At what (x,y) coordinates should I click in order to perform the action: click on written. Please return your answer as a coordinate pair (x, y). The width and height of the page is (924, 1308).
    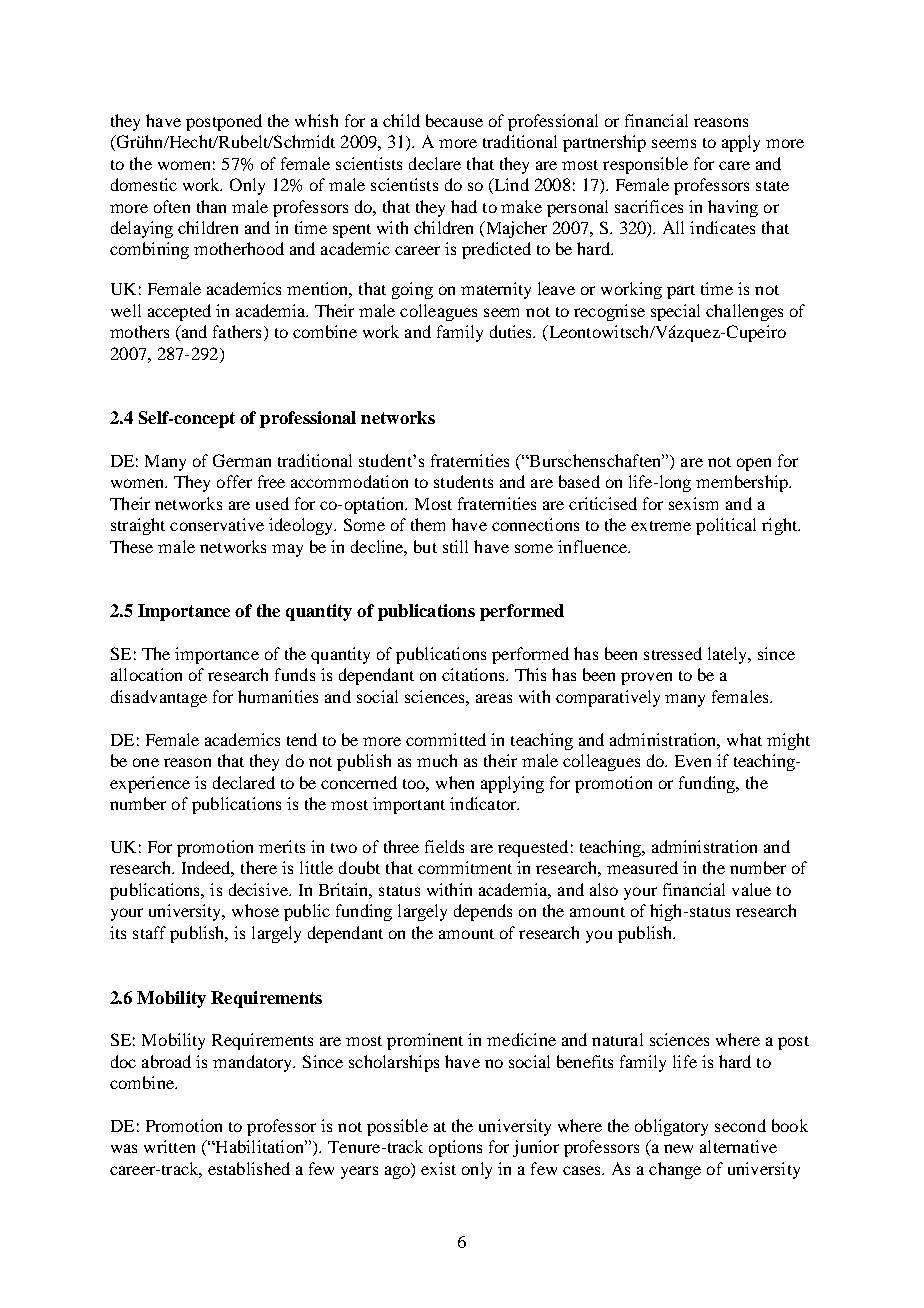
    Looking at the image, I should click on (169, 1146).
